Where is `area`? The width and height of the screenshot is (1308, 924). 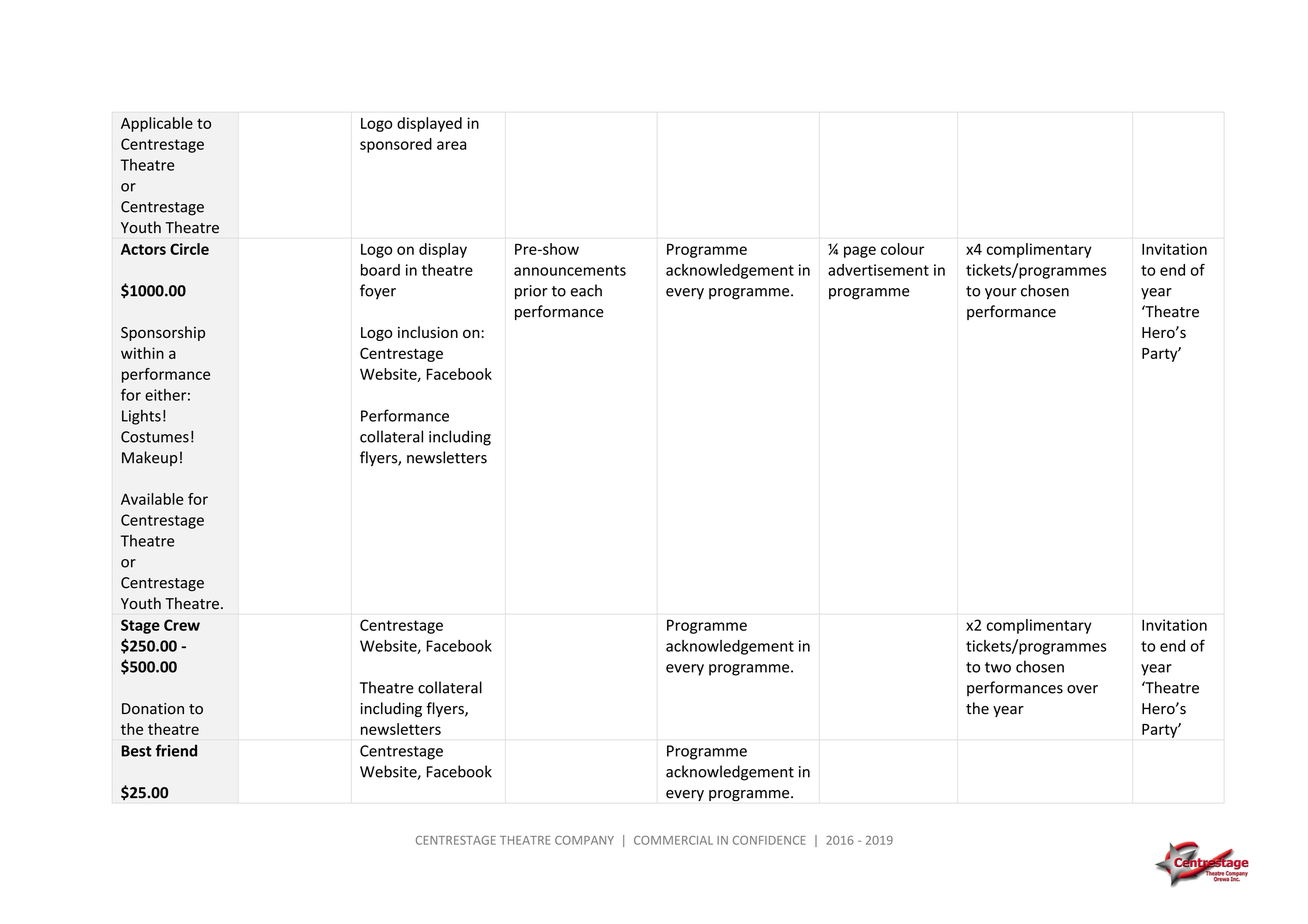 area is located at coordinates (451, 145).
